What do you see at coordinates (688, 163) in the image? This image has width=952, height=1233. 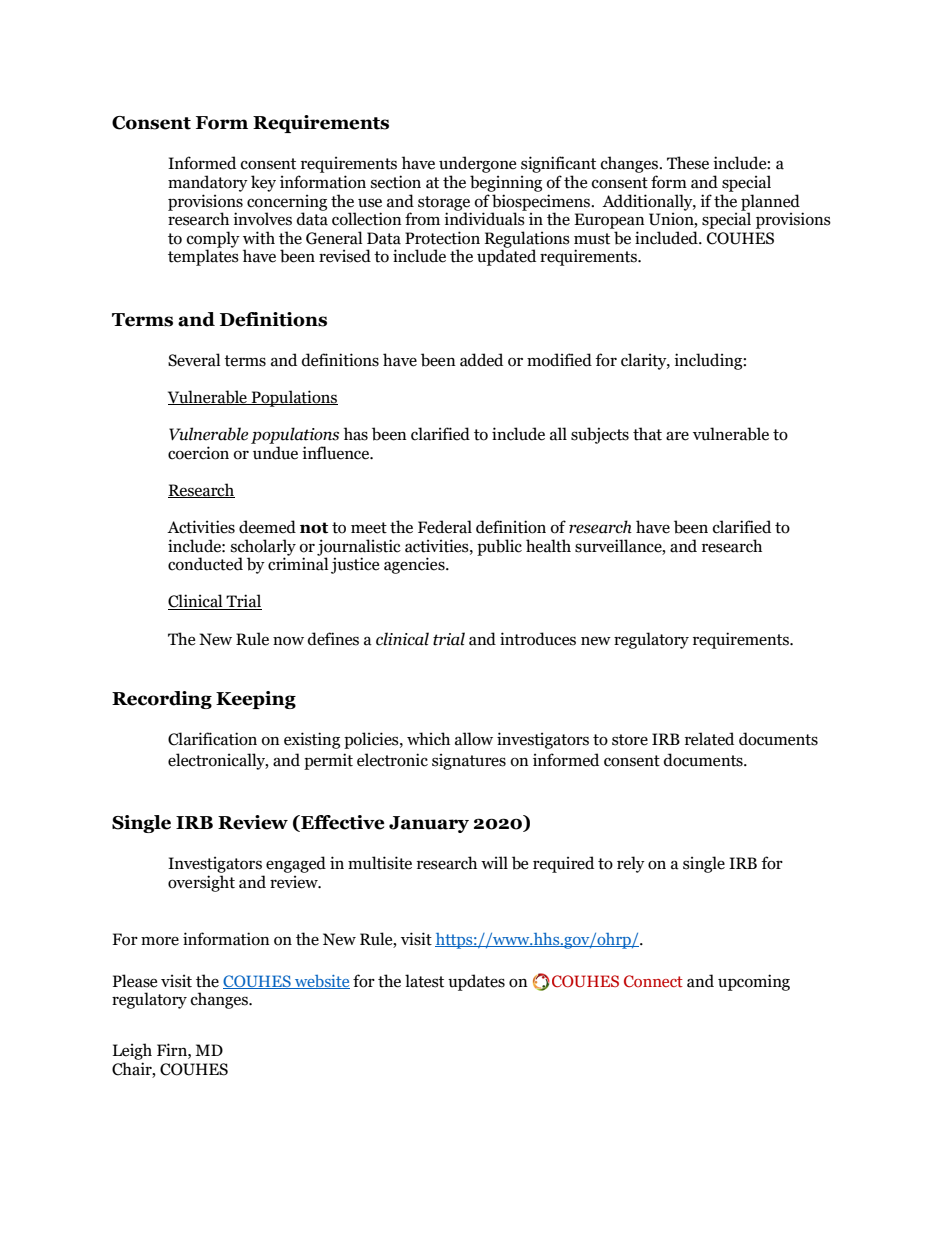 I see `These` at bounding box center [688, 163].
